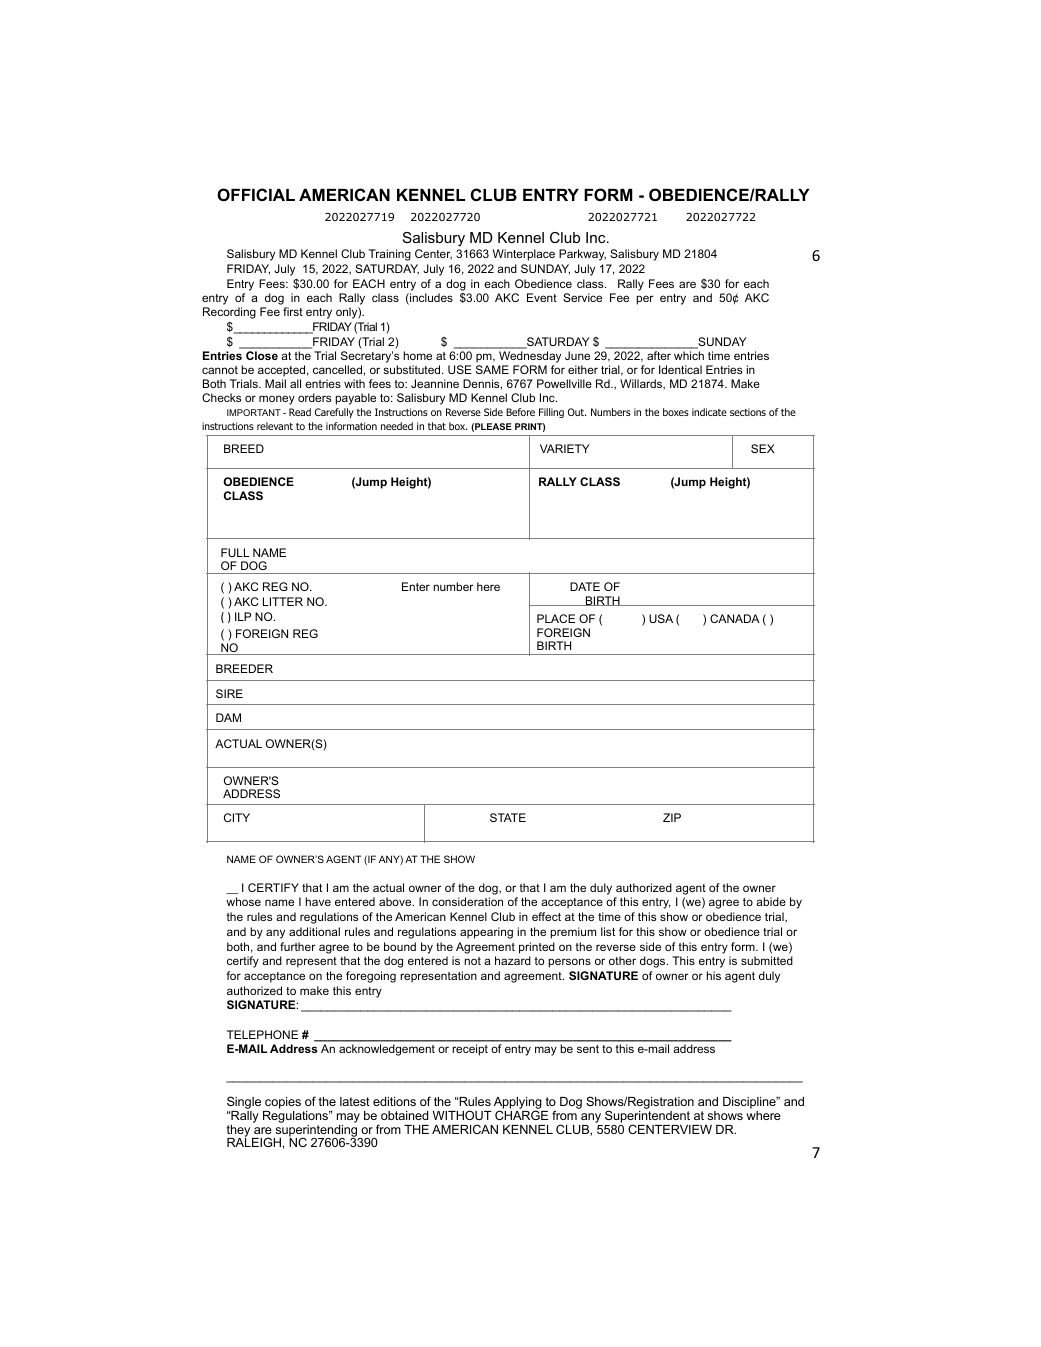  Describe the element at coordinates (585, 586) in the screenshot. I see `DATE` at that location.
